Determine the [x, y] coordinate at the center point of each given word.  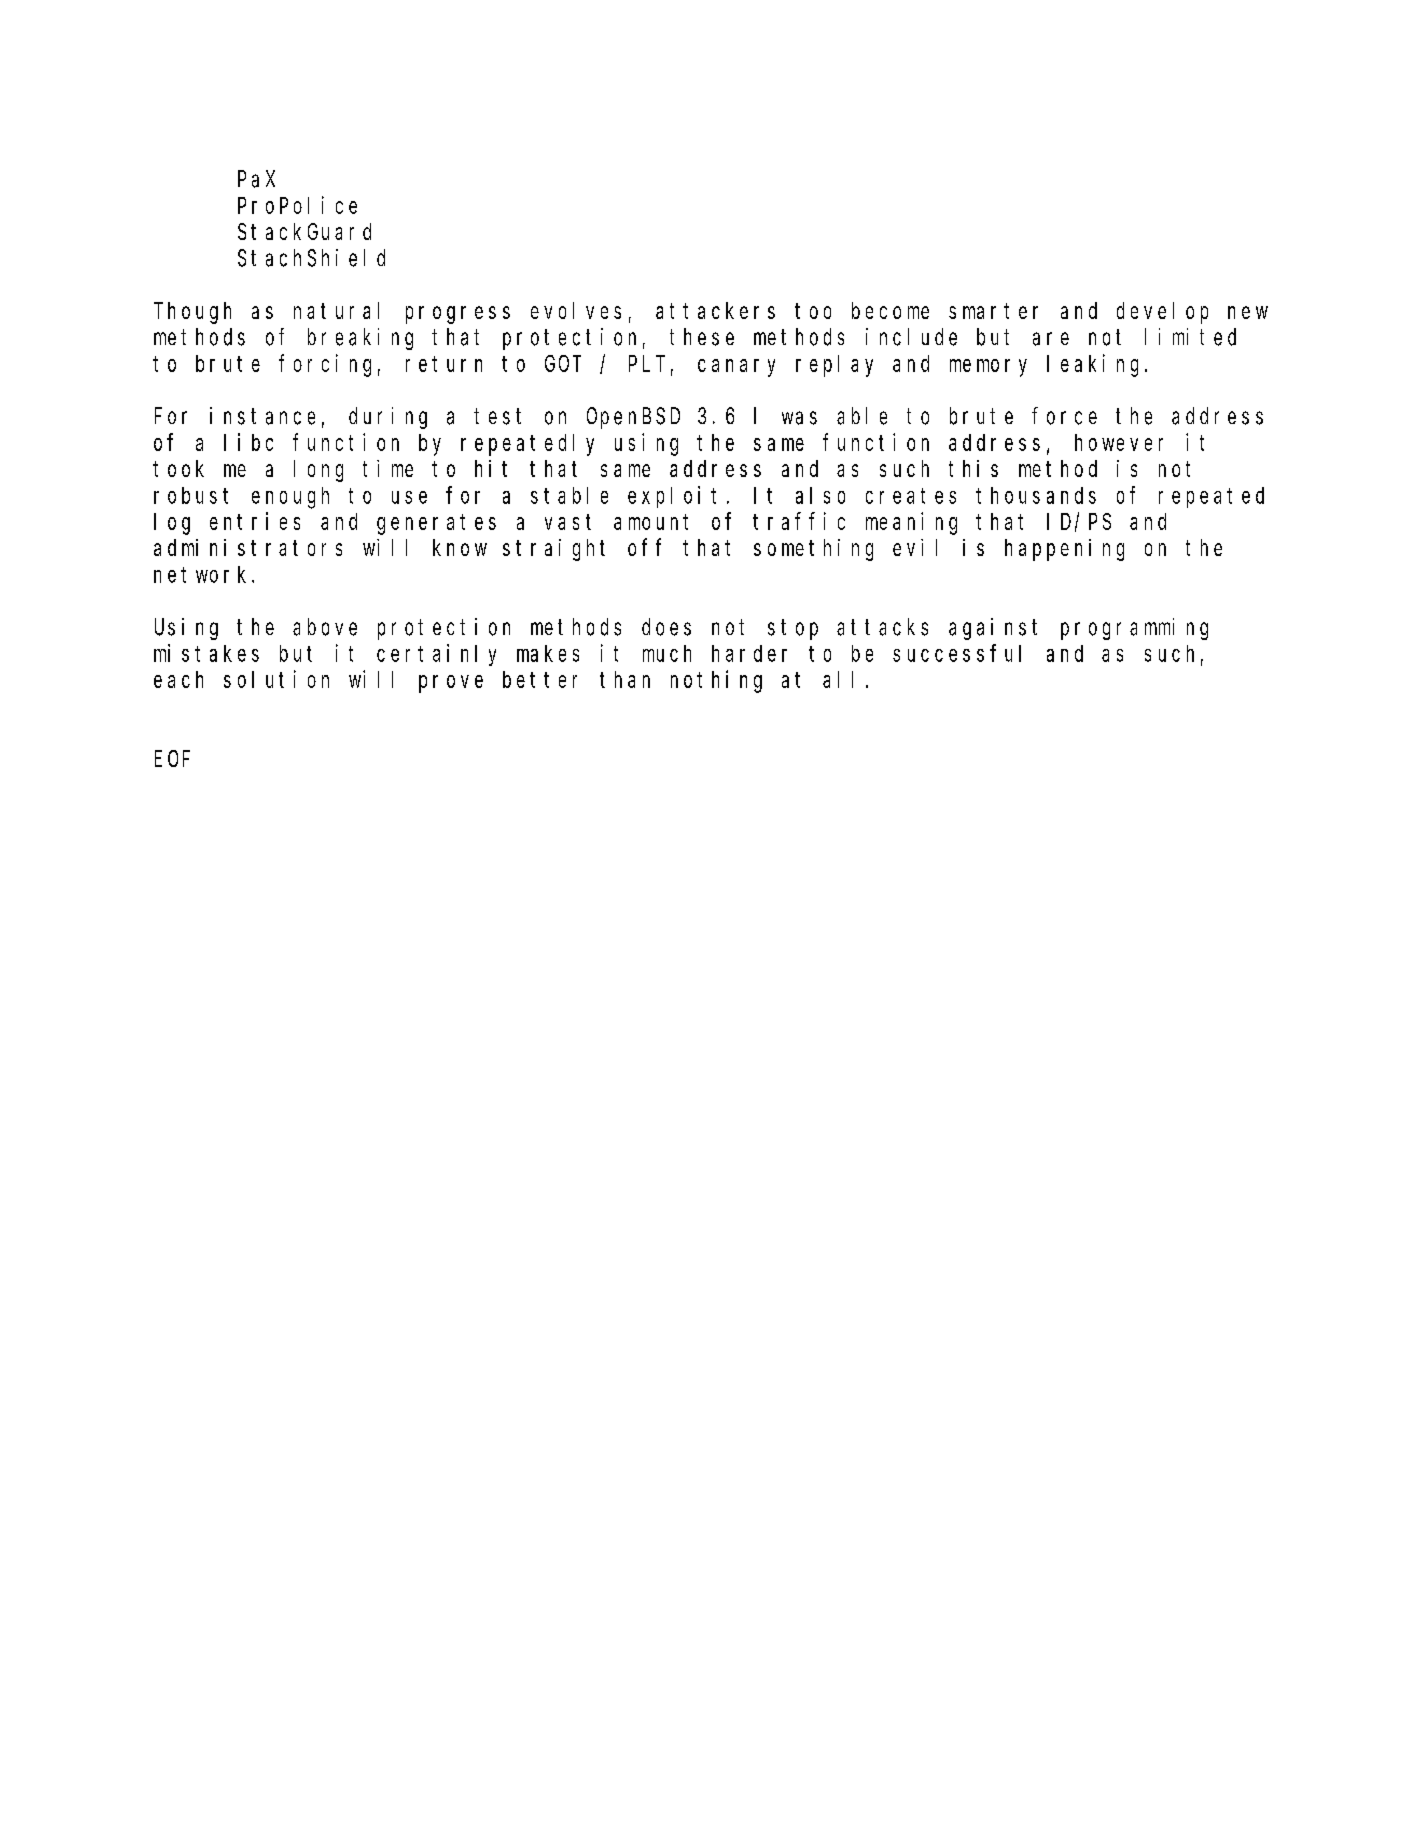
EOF [172, 759]
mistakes [206, 653]
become [890, 310]
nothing [716, 681]
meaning [911, 523]
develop [1162, 313]
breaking [360, 339]
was [799, 418]
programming [1134, 629]
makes [548, 653]
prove [451, 684]
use [409, 497]
